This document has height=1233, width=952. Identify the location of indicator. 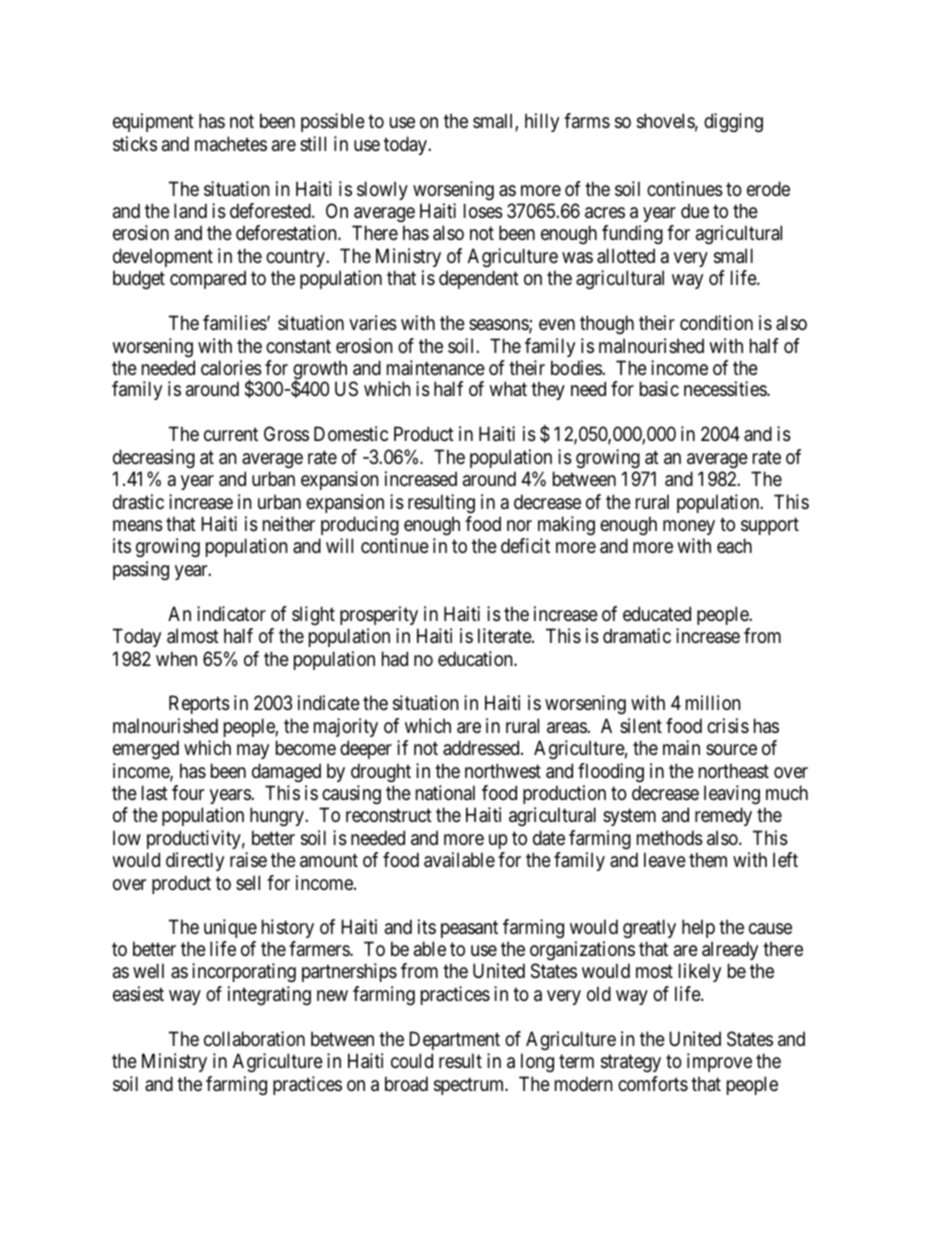
(231, 614).
